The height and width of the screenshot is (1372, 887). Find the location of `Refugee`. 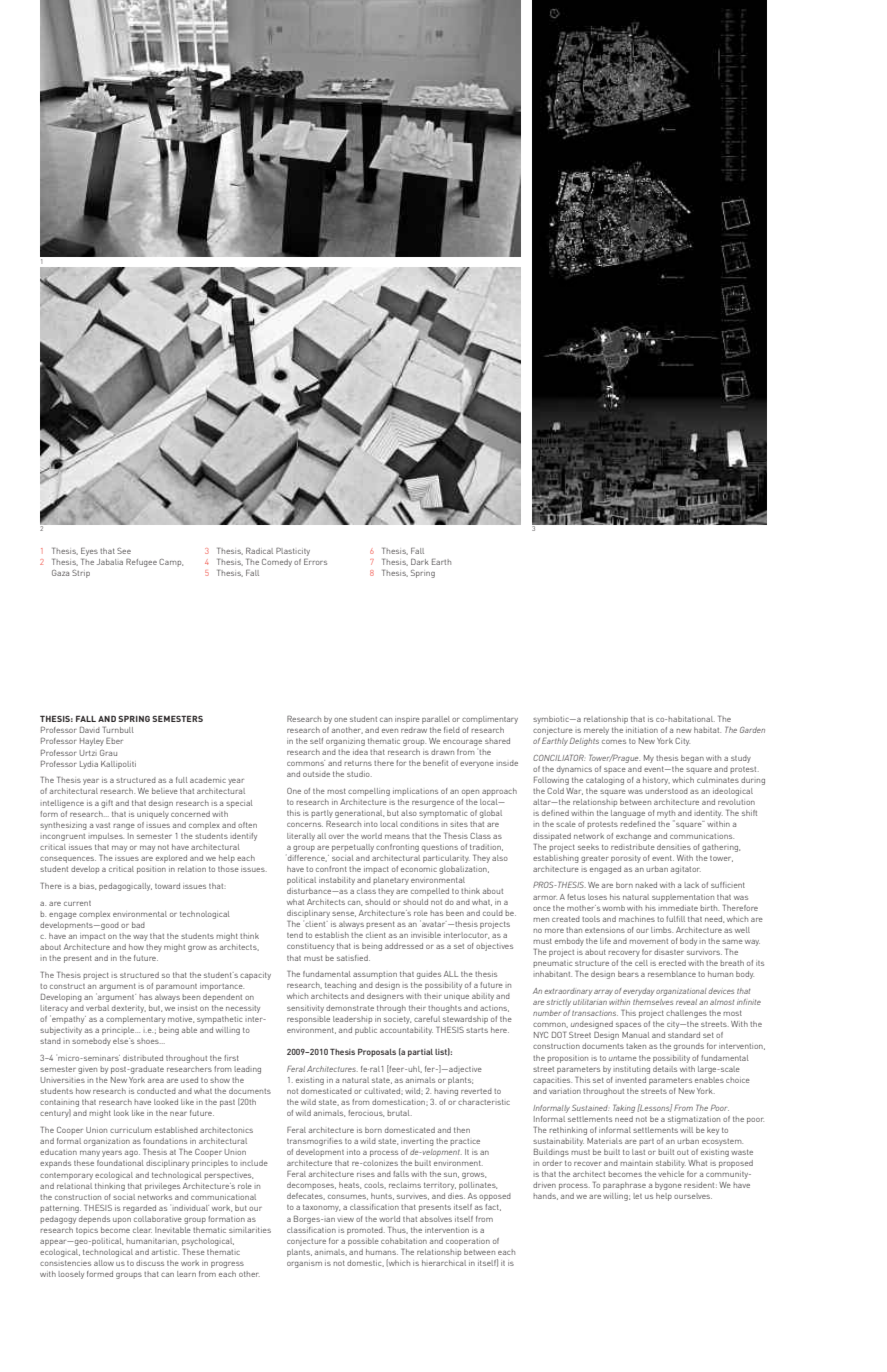

Refugee is located at coordinates (141, 563).
